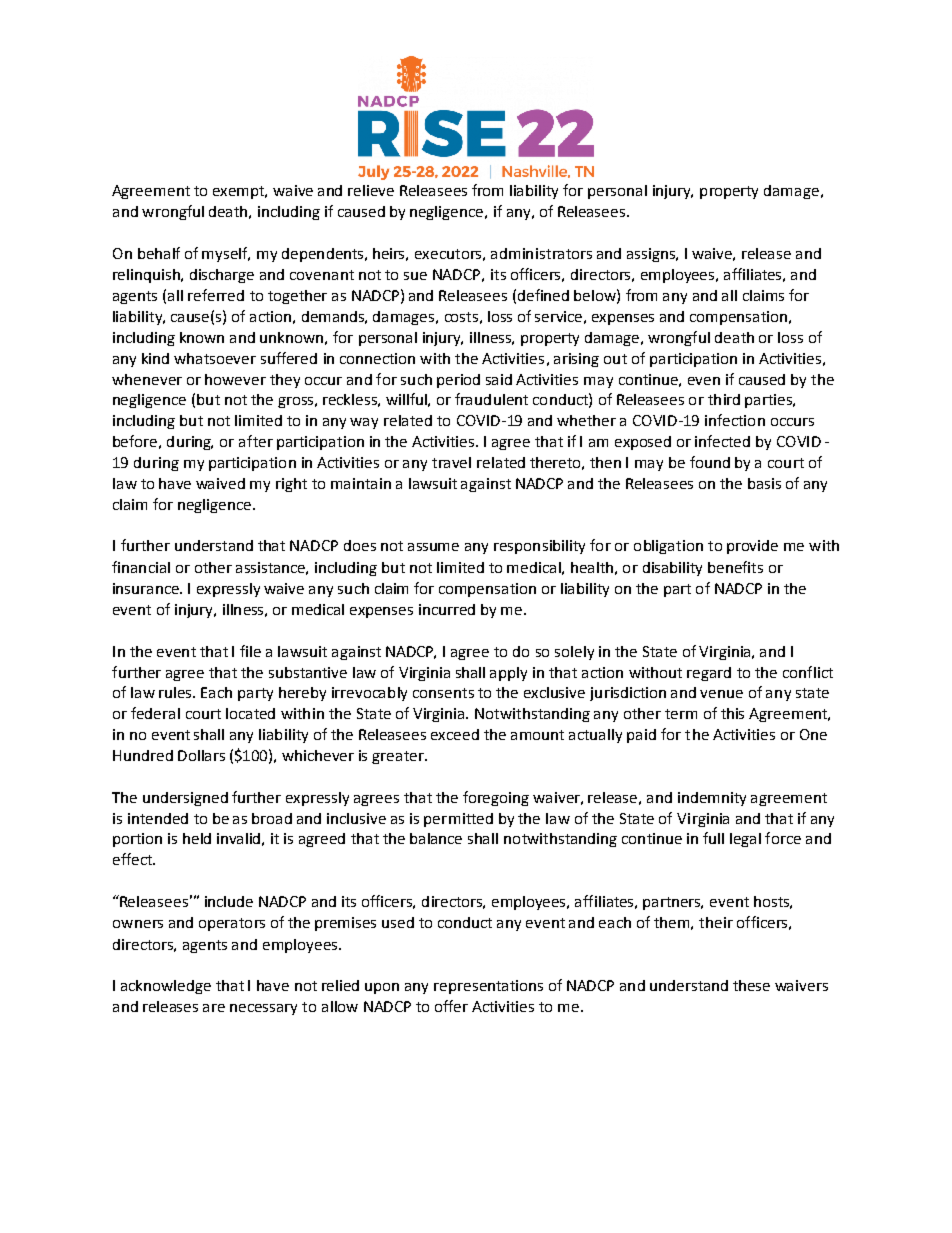 Image resolution: width=952 pixels, height=1233 pixels. Describe the element at coordinates (751, 985) in the page. I see `these` at that location.
